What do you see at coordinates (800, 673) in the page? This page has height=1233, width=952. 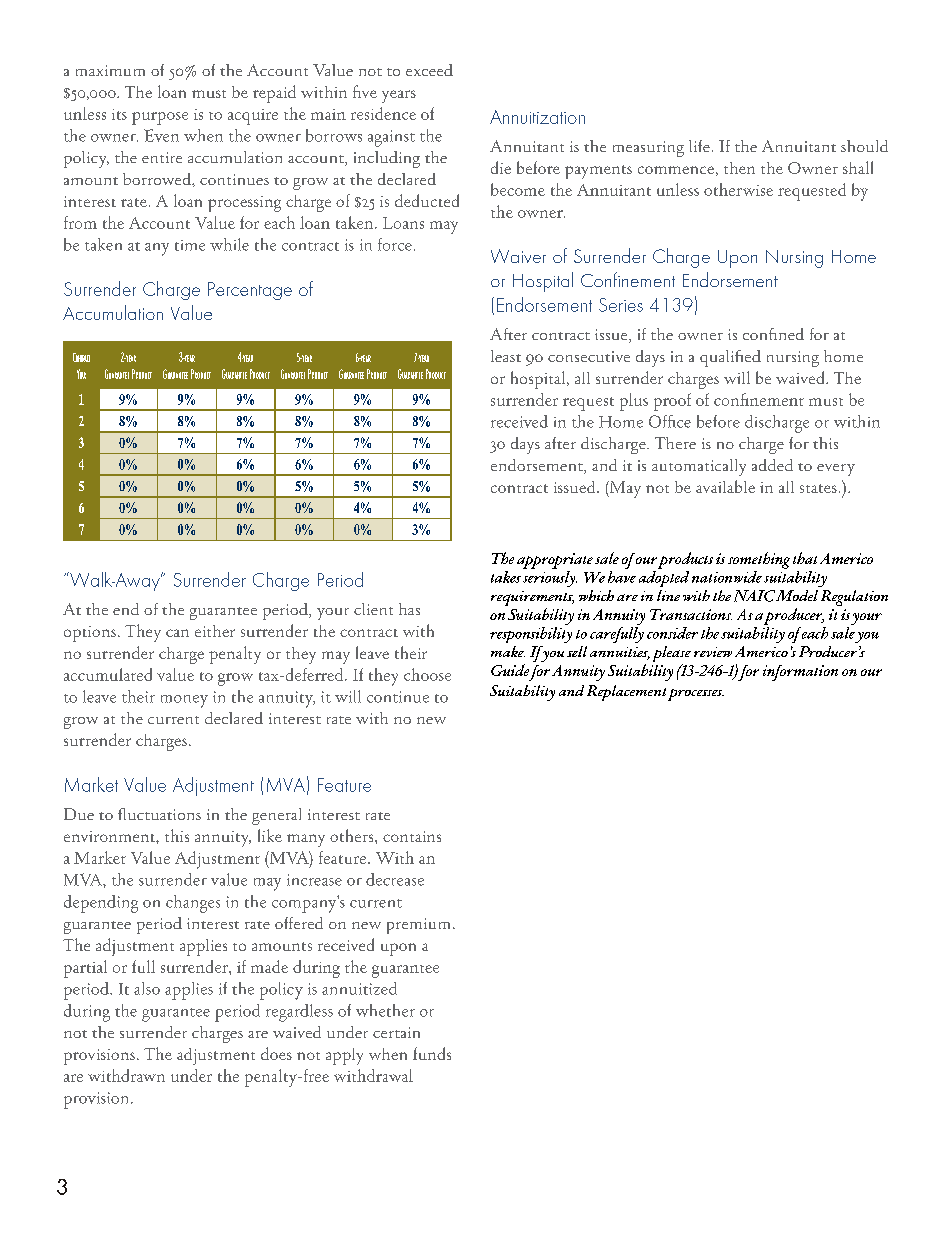 I see `information` at bounding box center [800, 673].
